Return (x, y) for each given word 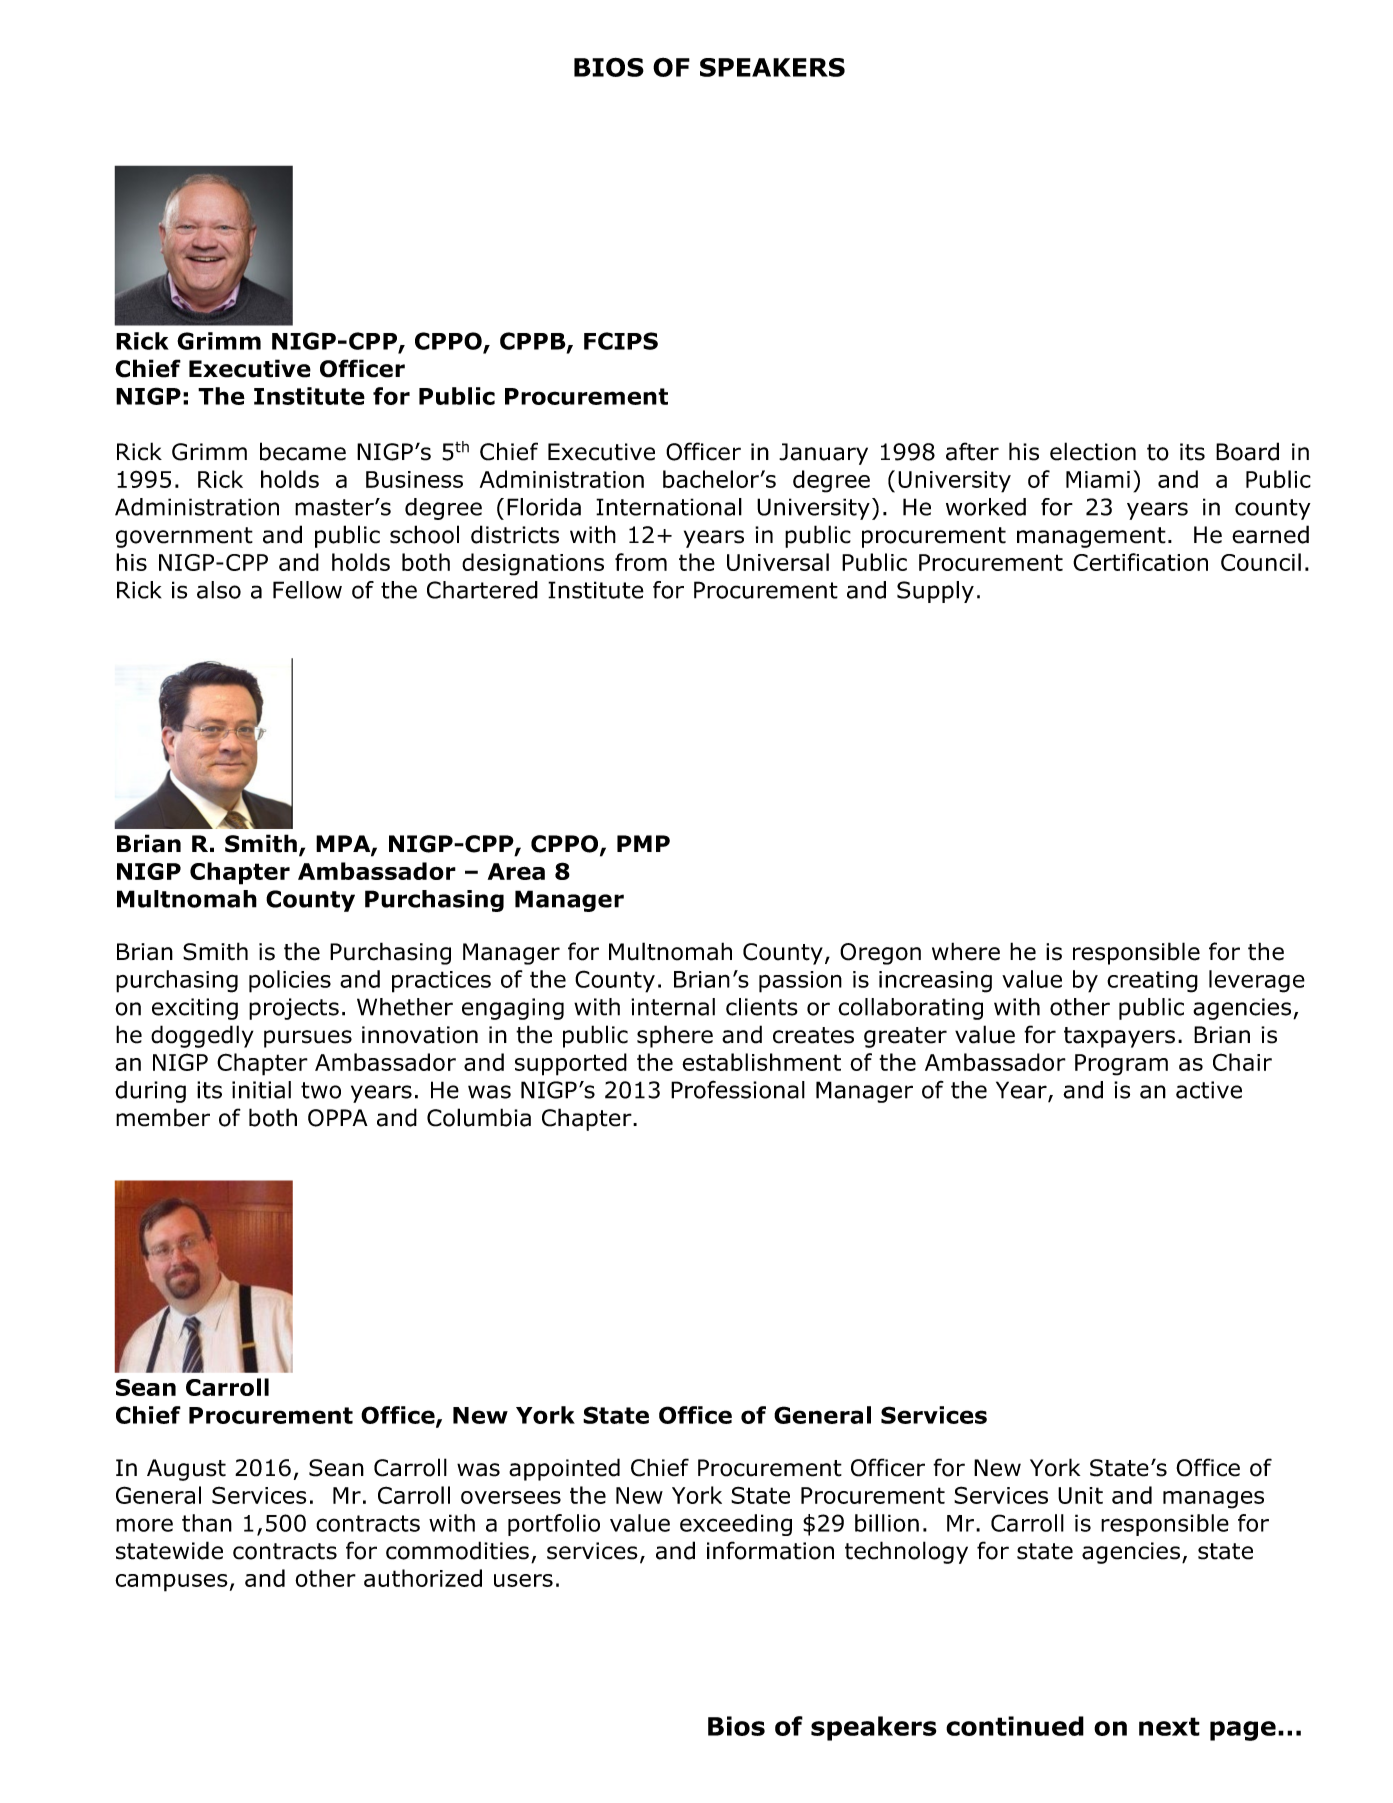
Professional (738, 1089)
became (303, 451)
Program (1121, 1065)
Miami (1098, 479)
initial (261, 1090)
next (1169, 1726)
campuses (171, 1583)
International (669, 507)
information (770, 1550)
